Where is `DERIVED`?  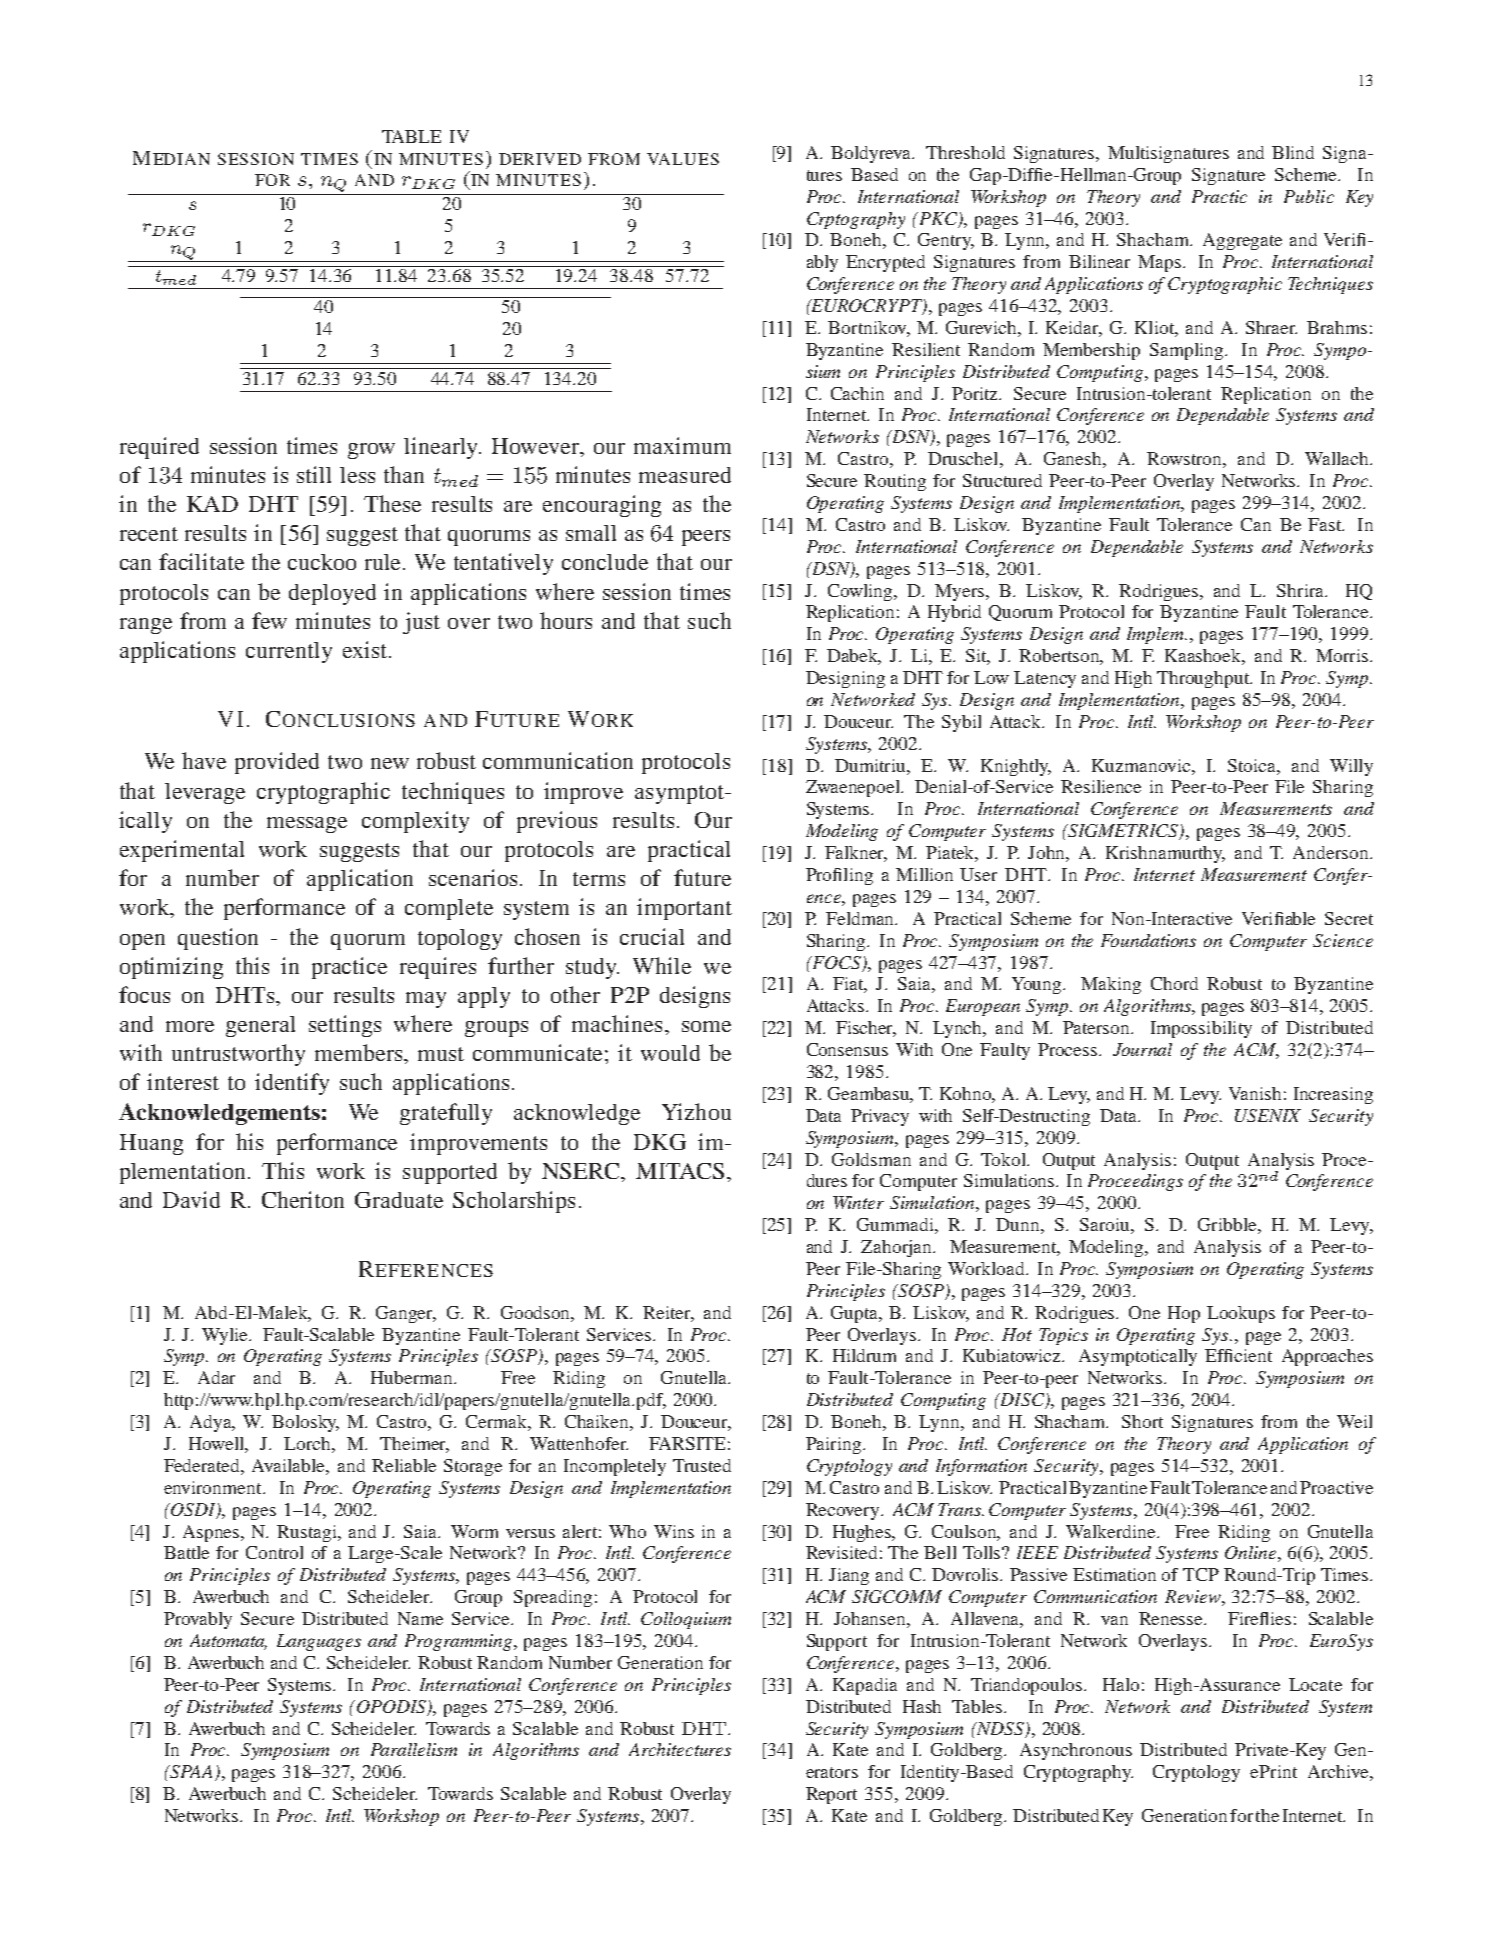
DERIVED is located at coordinates (540, 159).
